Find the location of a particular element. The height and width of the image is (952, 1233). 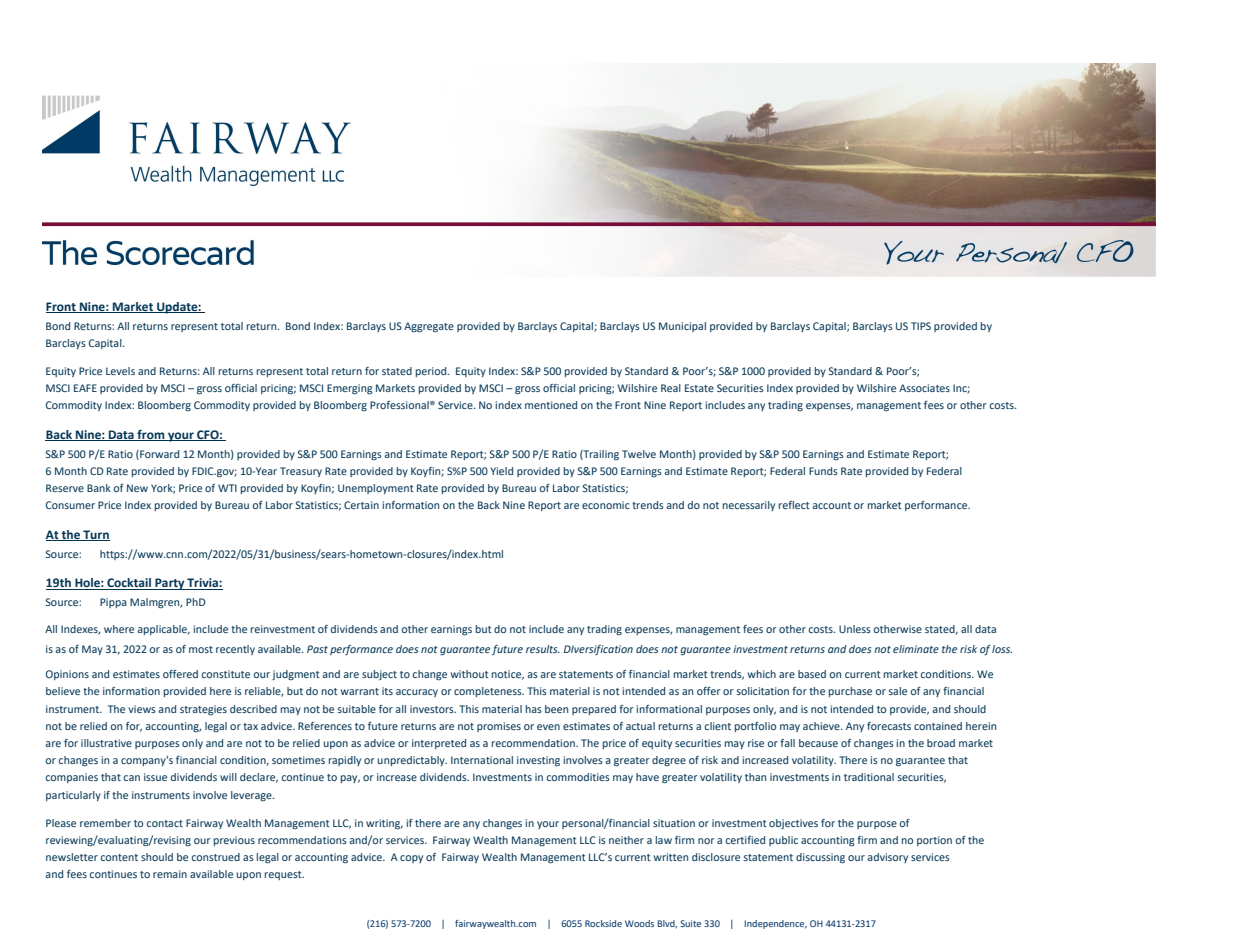

Levels is located at coordinates (120, 371).
